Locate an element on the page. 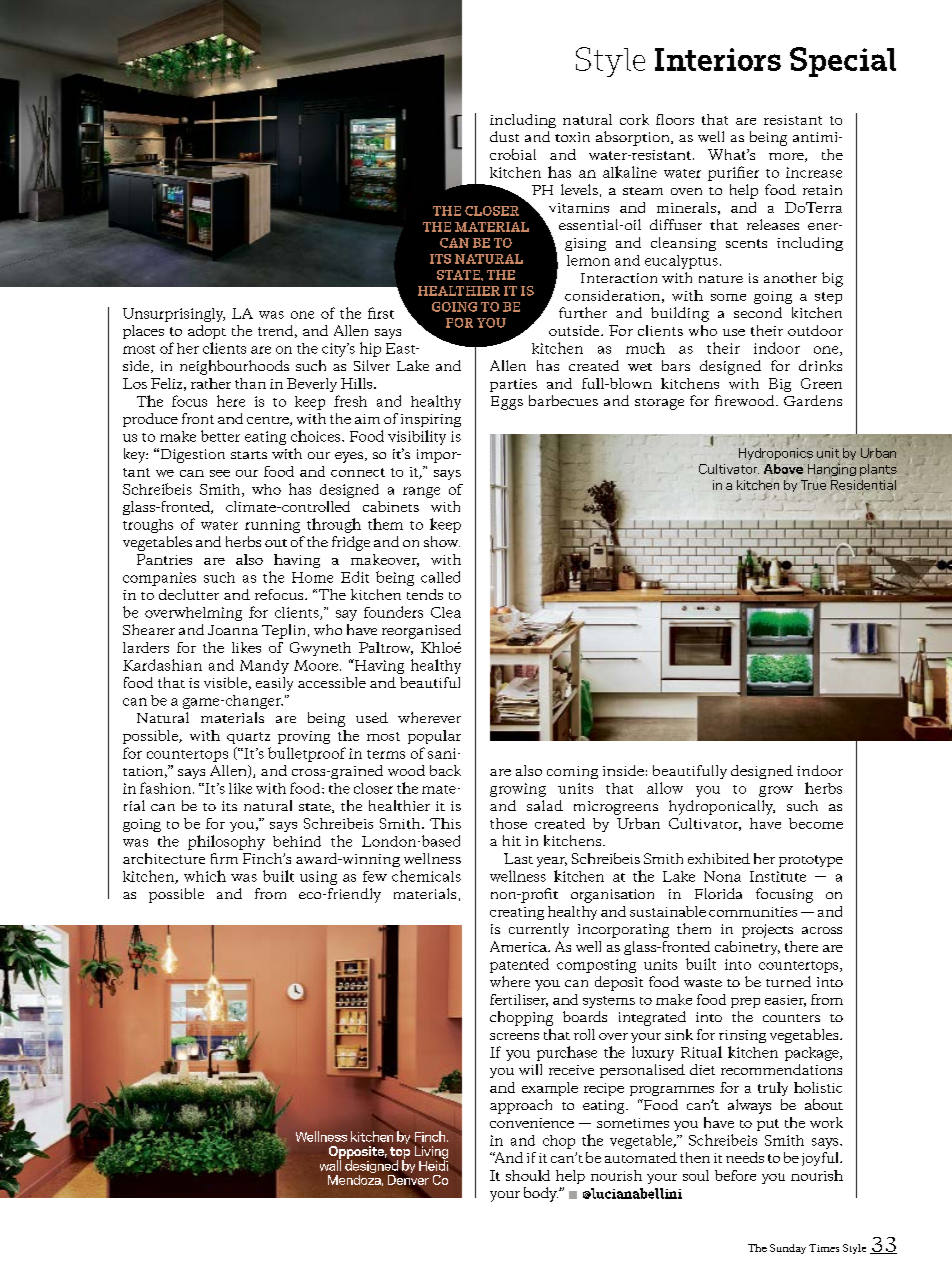 The width and height of the document is (952, 1279). dust is located at coordinates (504, 136).
